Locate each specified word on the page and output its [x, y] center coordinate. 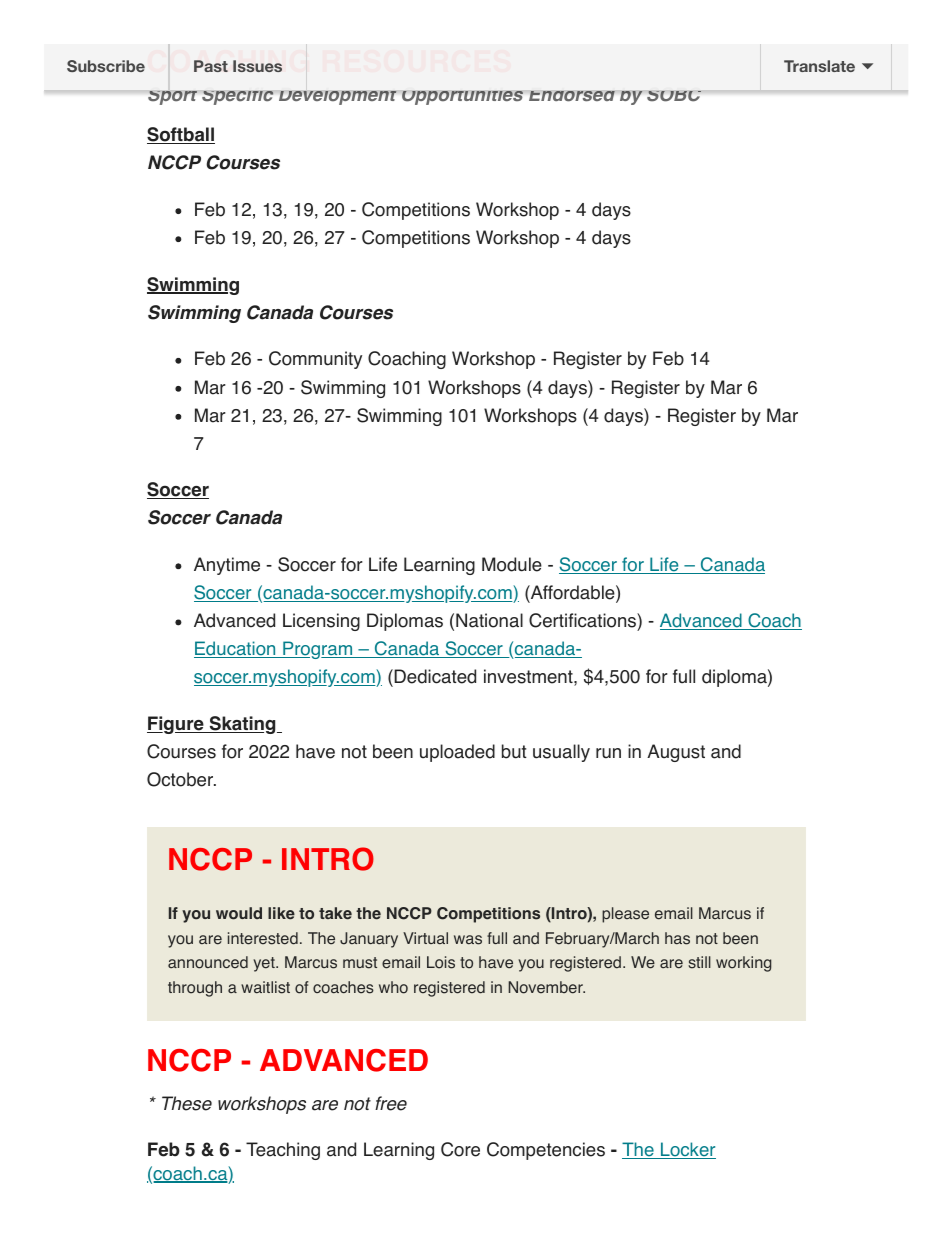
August [676, 753]
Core [460, 1149]
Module [512, 564]
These [187, 1103]
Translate [819, 66]
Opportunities [462, 98]
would [239, 913]
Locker [687, 1150]
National [489, 620]
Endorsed [572, 96]
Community [315, 360]
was [468, 940]
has [677, 938]
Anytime [227, 566]
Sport [172, 98]
